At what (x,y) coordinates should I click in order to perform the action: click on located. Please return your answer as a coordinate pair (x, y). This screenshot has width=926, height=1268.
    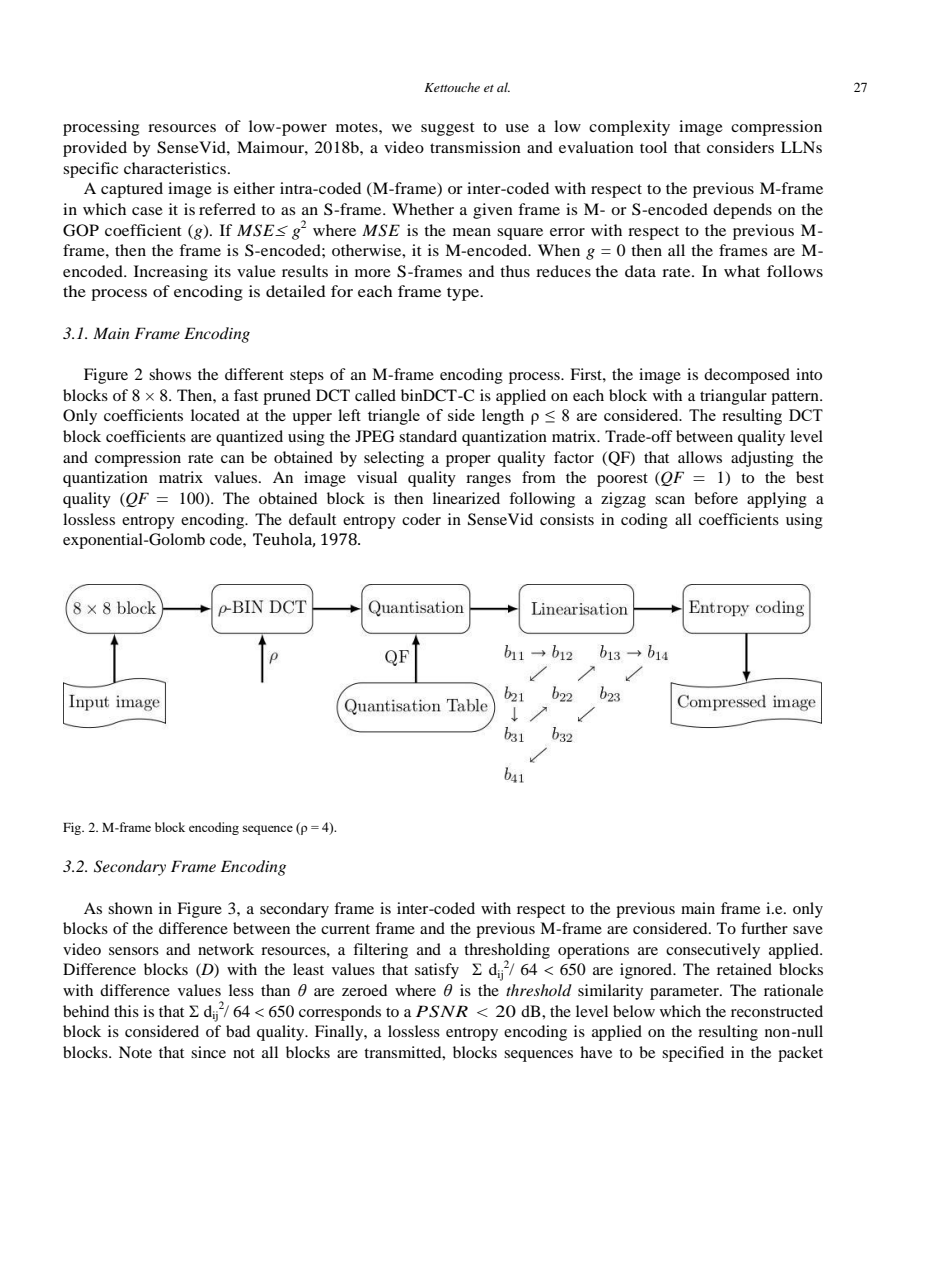
    Looking at the image, I should click on (215, 415).
